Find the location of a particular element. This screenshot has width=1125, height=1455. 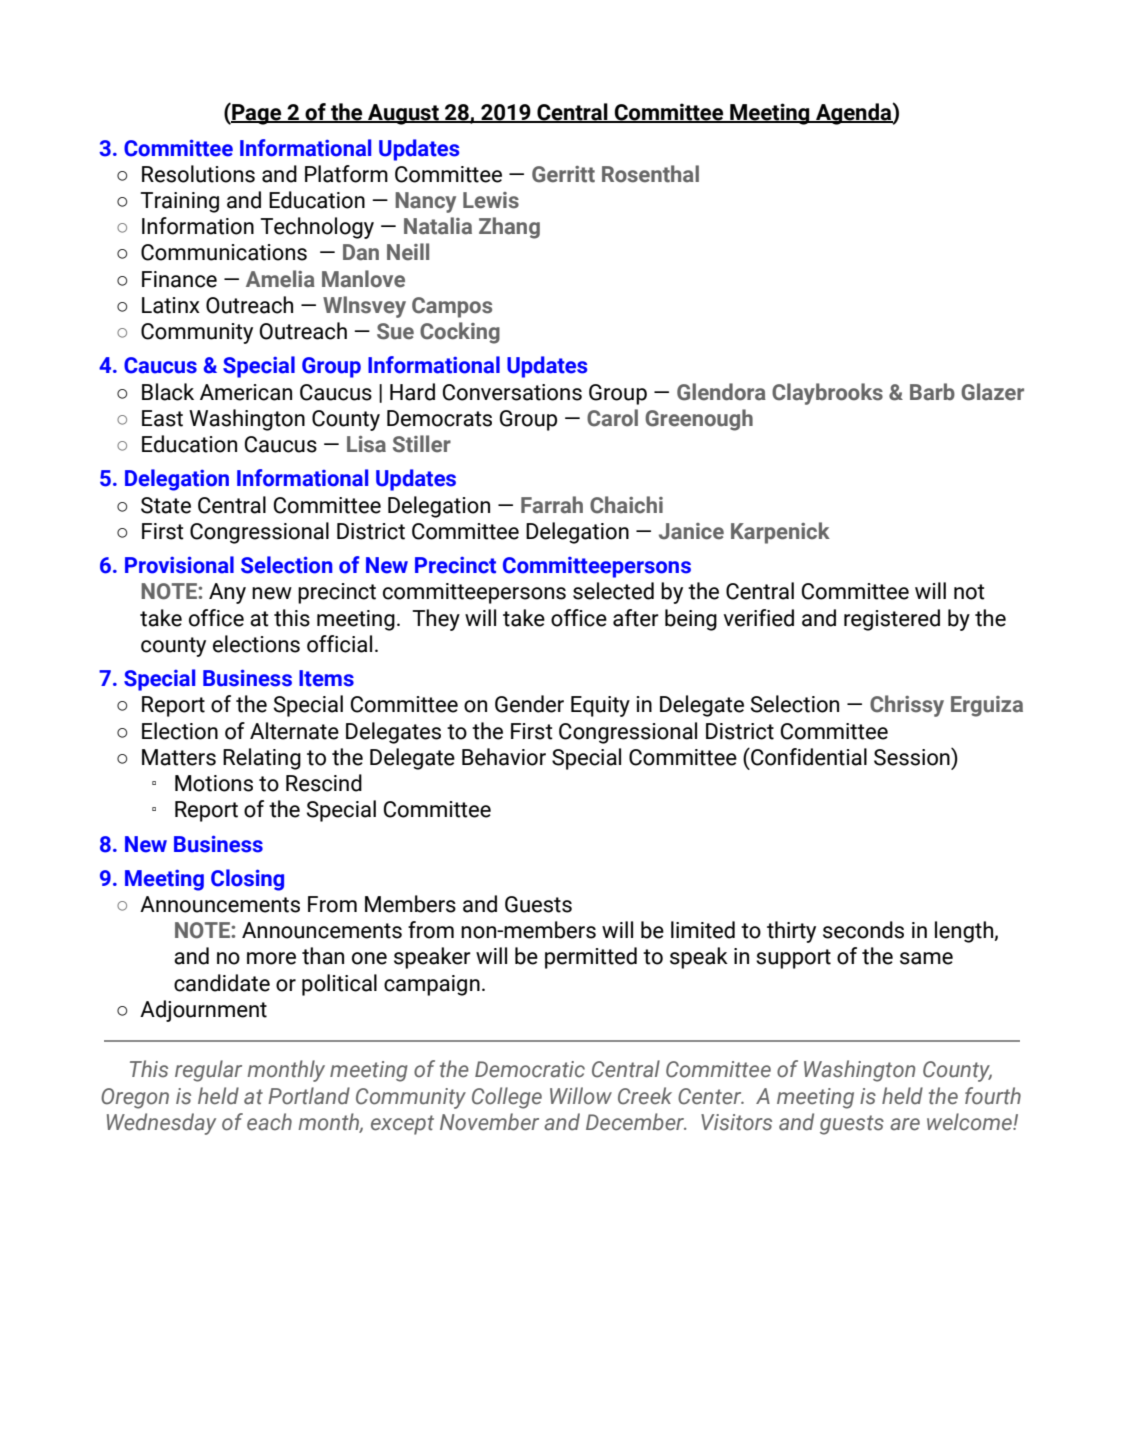

Resolutions is located at coordinates (198, 174).
